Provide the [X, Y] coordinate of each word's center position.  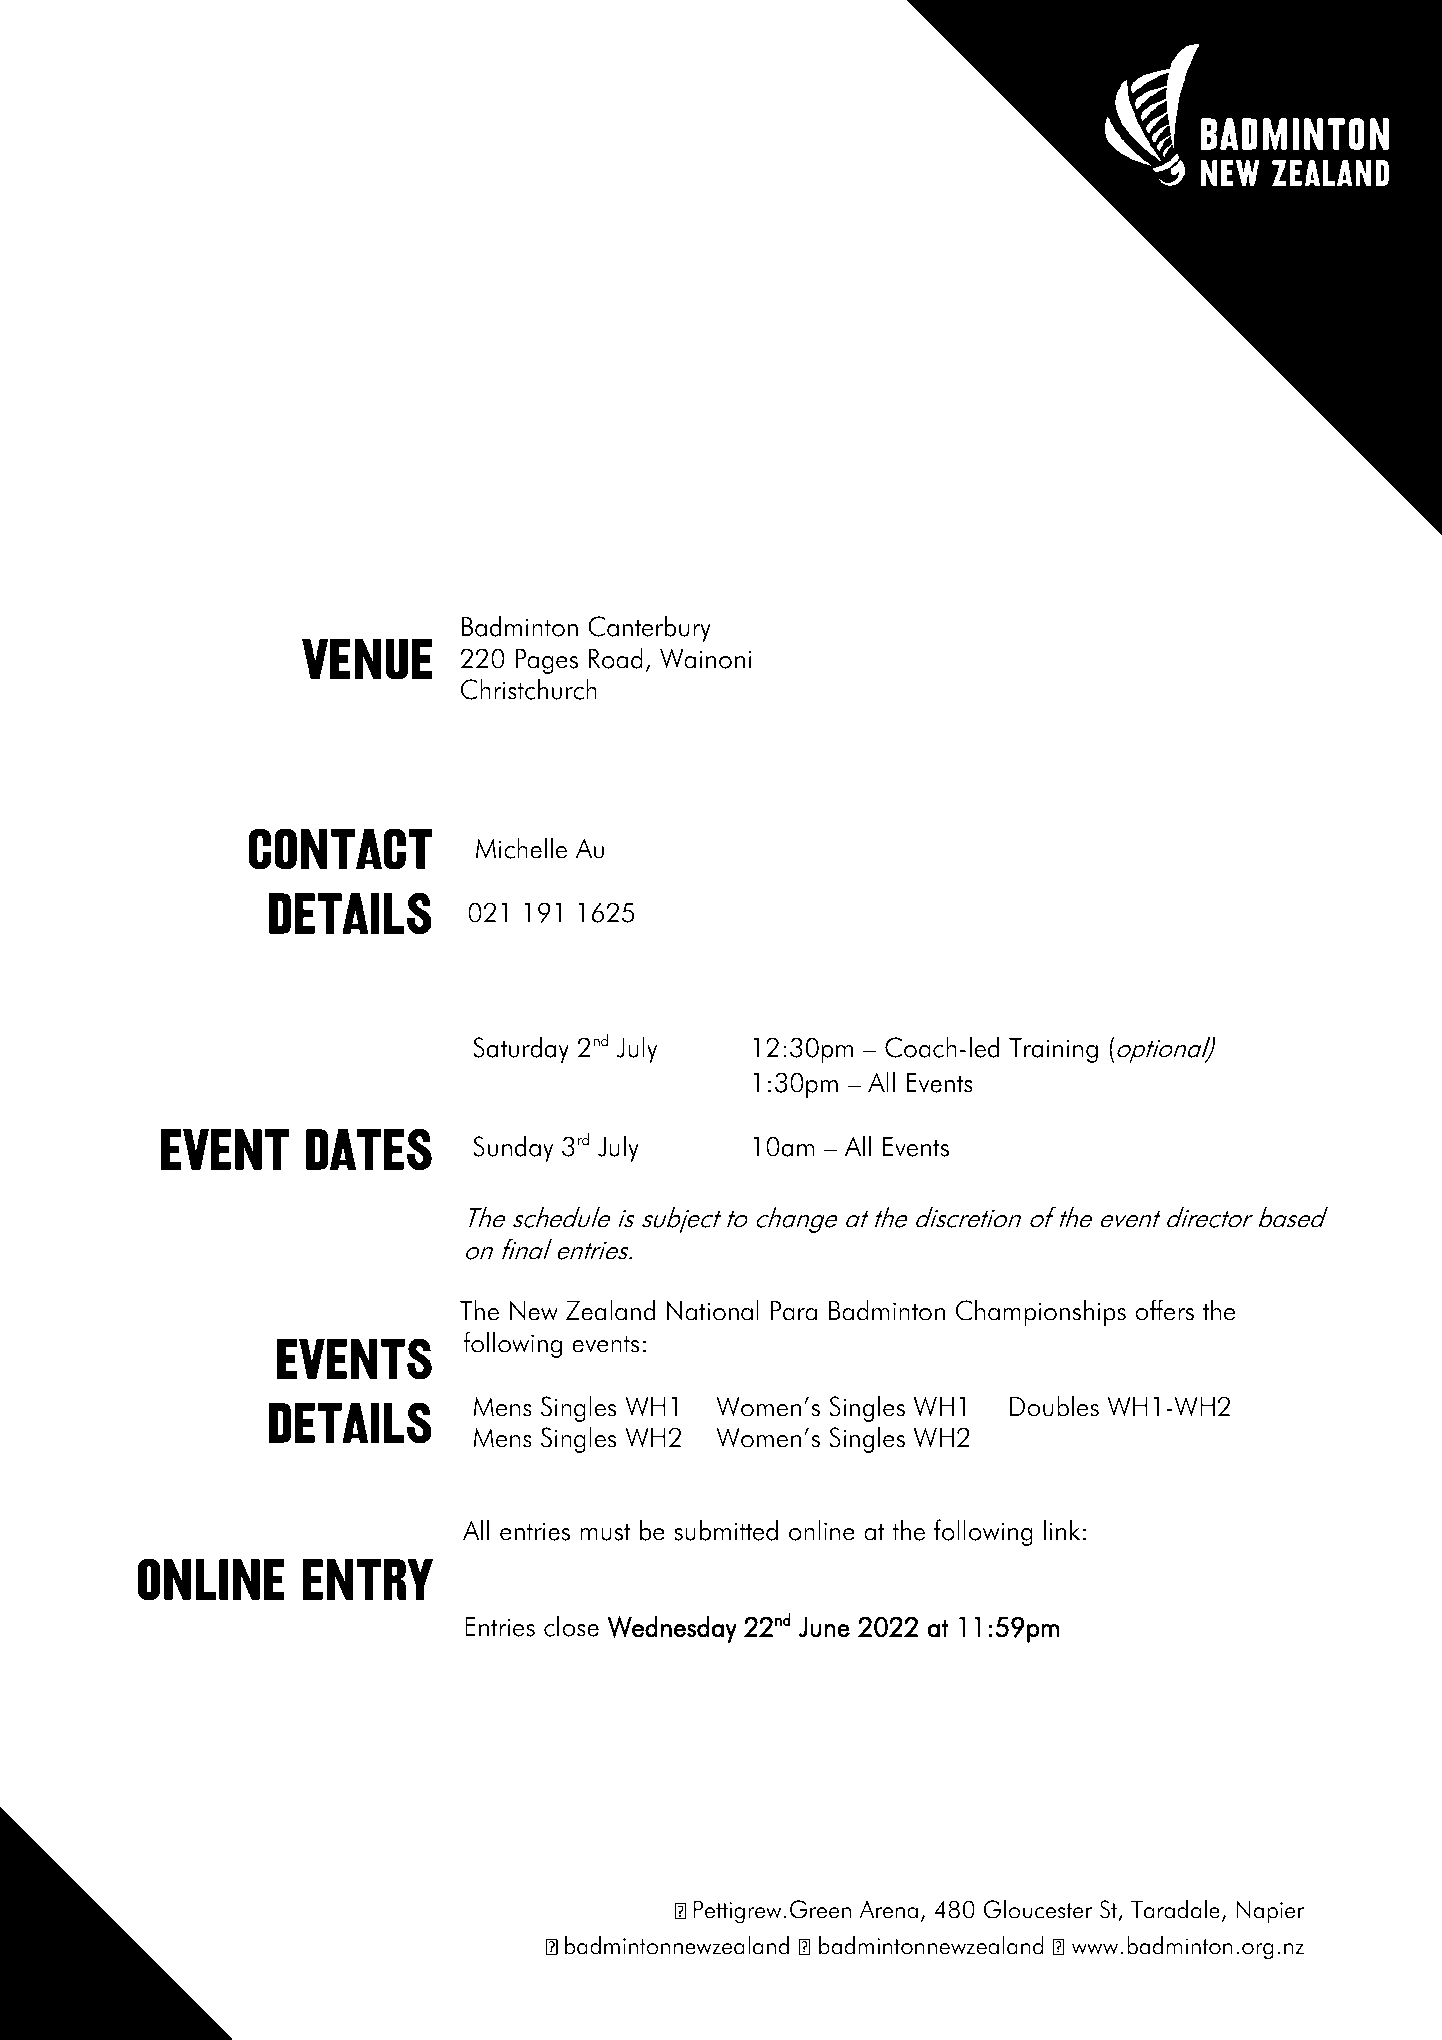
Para [794, 1311]
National [713, 1310]
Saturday [521, 1049]
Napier [1270, 1912]
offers [1164, 1310]
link [1062, 1529]
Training [1053, 1050]
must [605, 1532]
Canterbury [649, 628]
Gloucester [1038, 1909]
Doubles [1054, 1406]
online [822, 1530]
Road [616, 658]
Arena [888, 1909]
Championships [1041, 1312]
